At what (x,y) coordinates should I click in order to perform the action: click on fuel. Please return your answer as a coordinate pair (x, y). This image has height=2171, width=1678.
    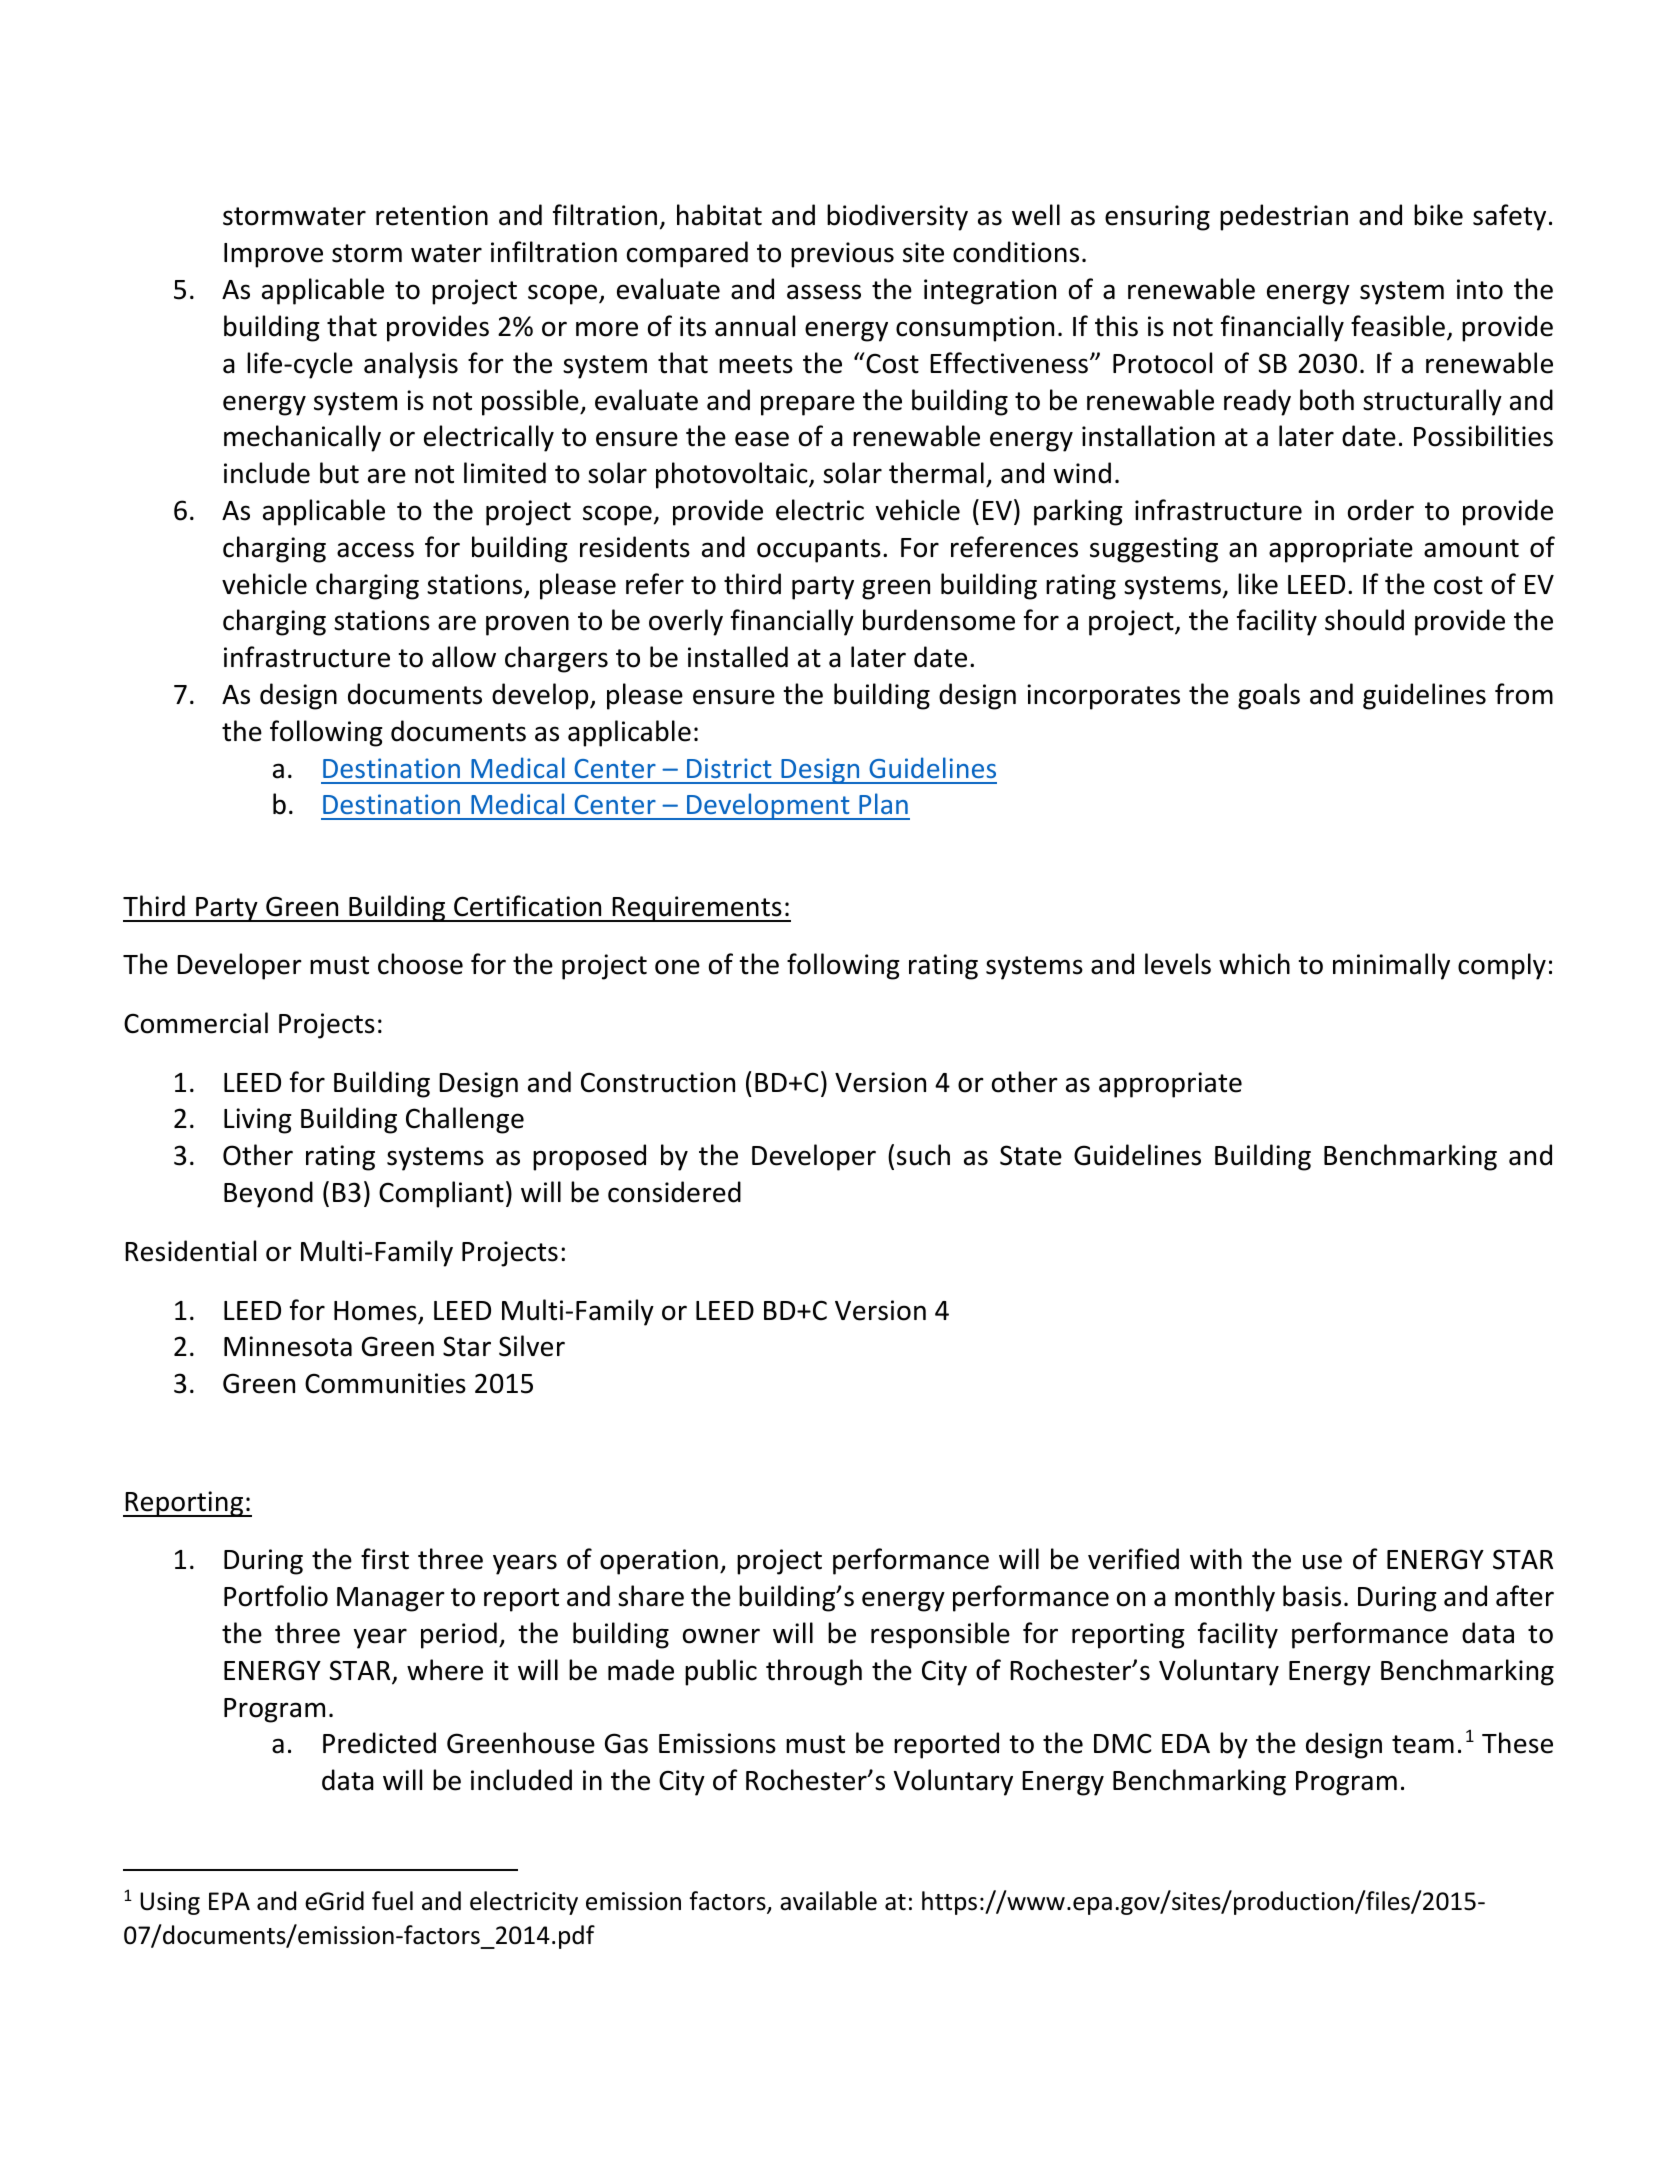
    Looking at the image, I should click on (392, 1901).
